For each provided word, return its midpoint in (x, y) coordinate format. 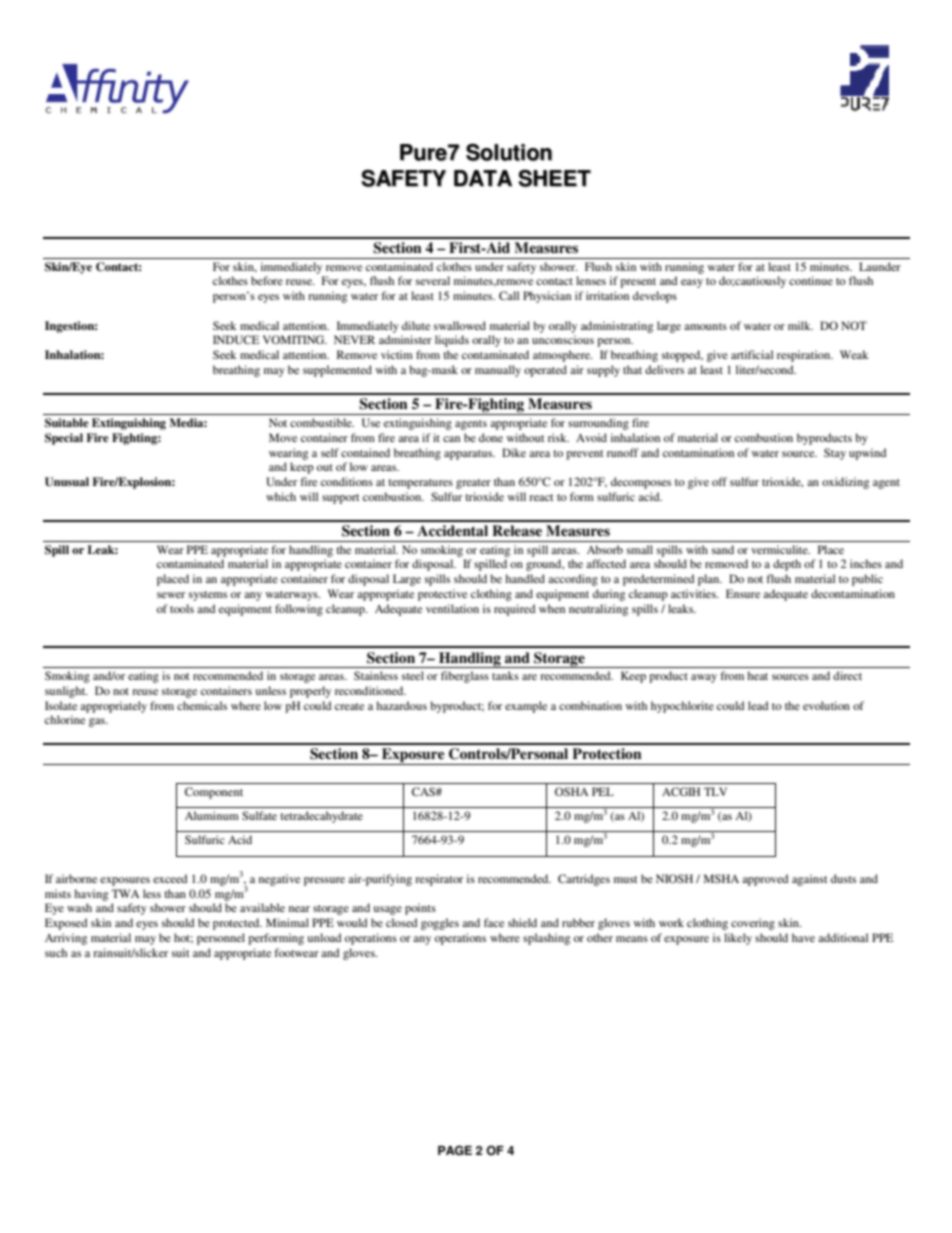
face (494, 922)
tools (182, 608)
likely (738, 939)
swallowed (460, 325)
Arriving (66, 939)
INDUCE (236, 339)
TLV (715, 791)
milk (800, 325)
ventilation (452, 608)
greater (473, 484)
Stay (835, 454)
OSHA (572, 791)
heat (757, 675)
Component (214, 793)
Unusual (67, 482)
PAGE (455, 1150)
